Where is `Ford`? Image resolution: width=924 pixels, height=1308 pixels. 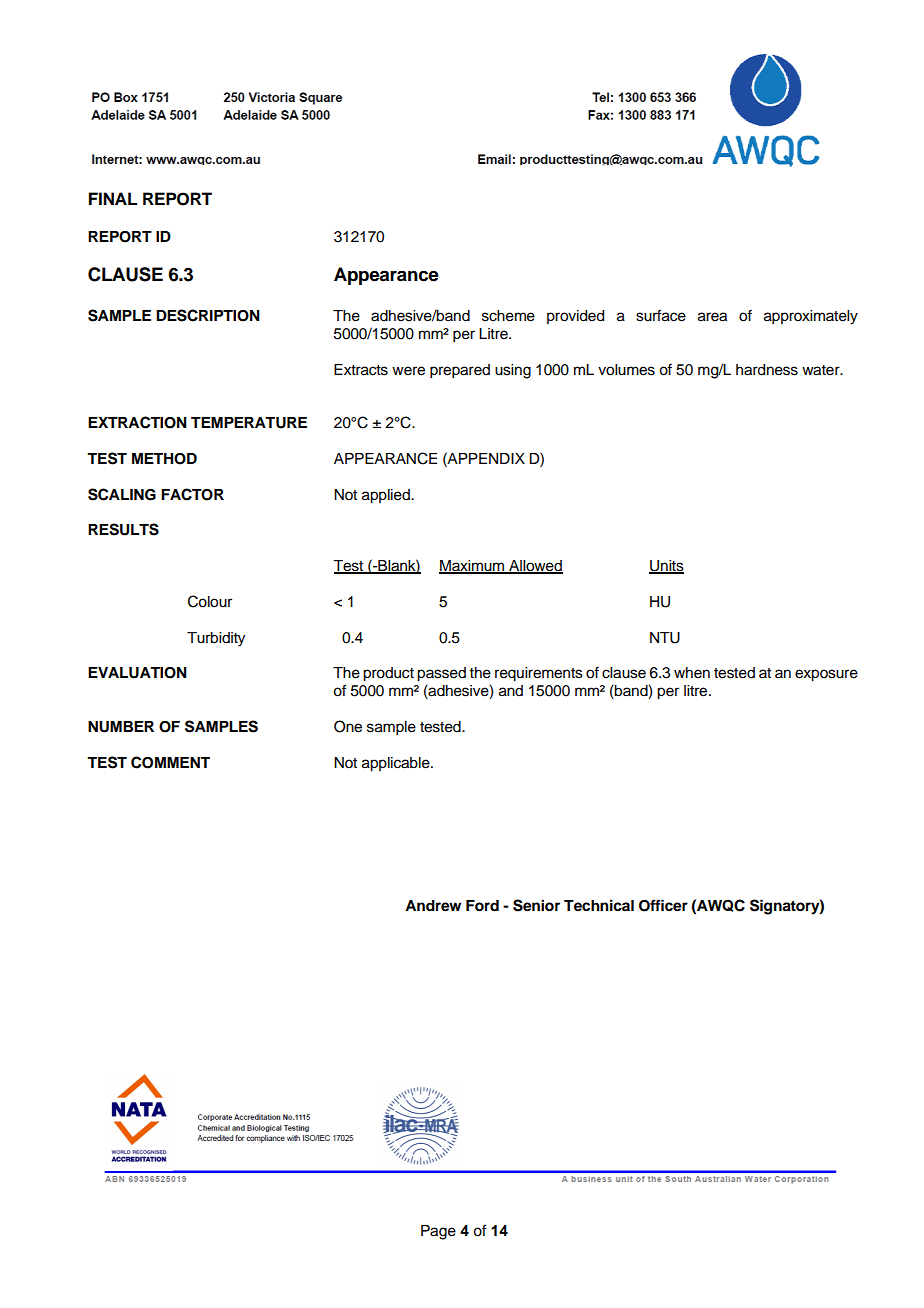
Ford is located at coordinates (482, 906).
